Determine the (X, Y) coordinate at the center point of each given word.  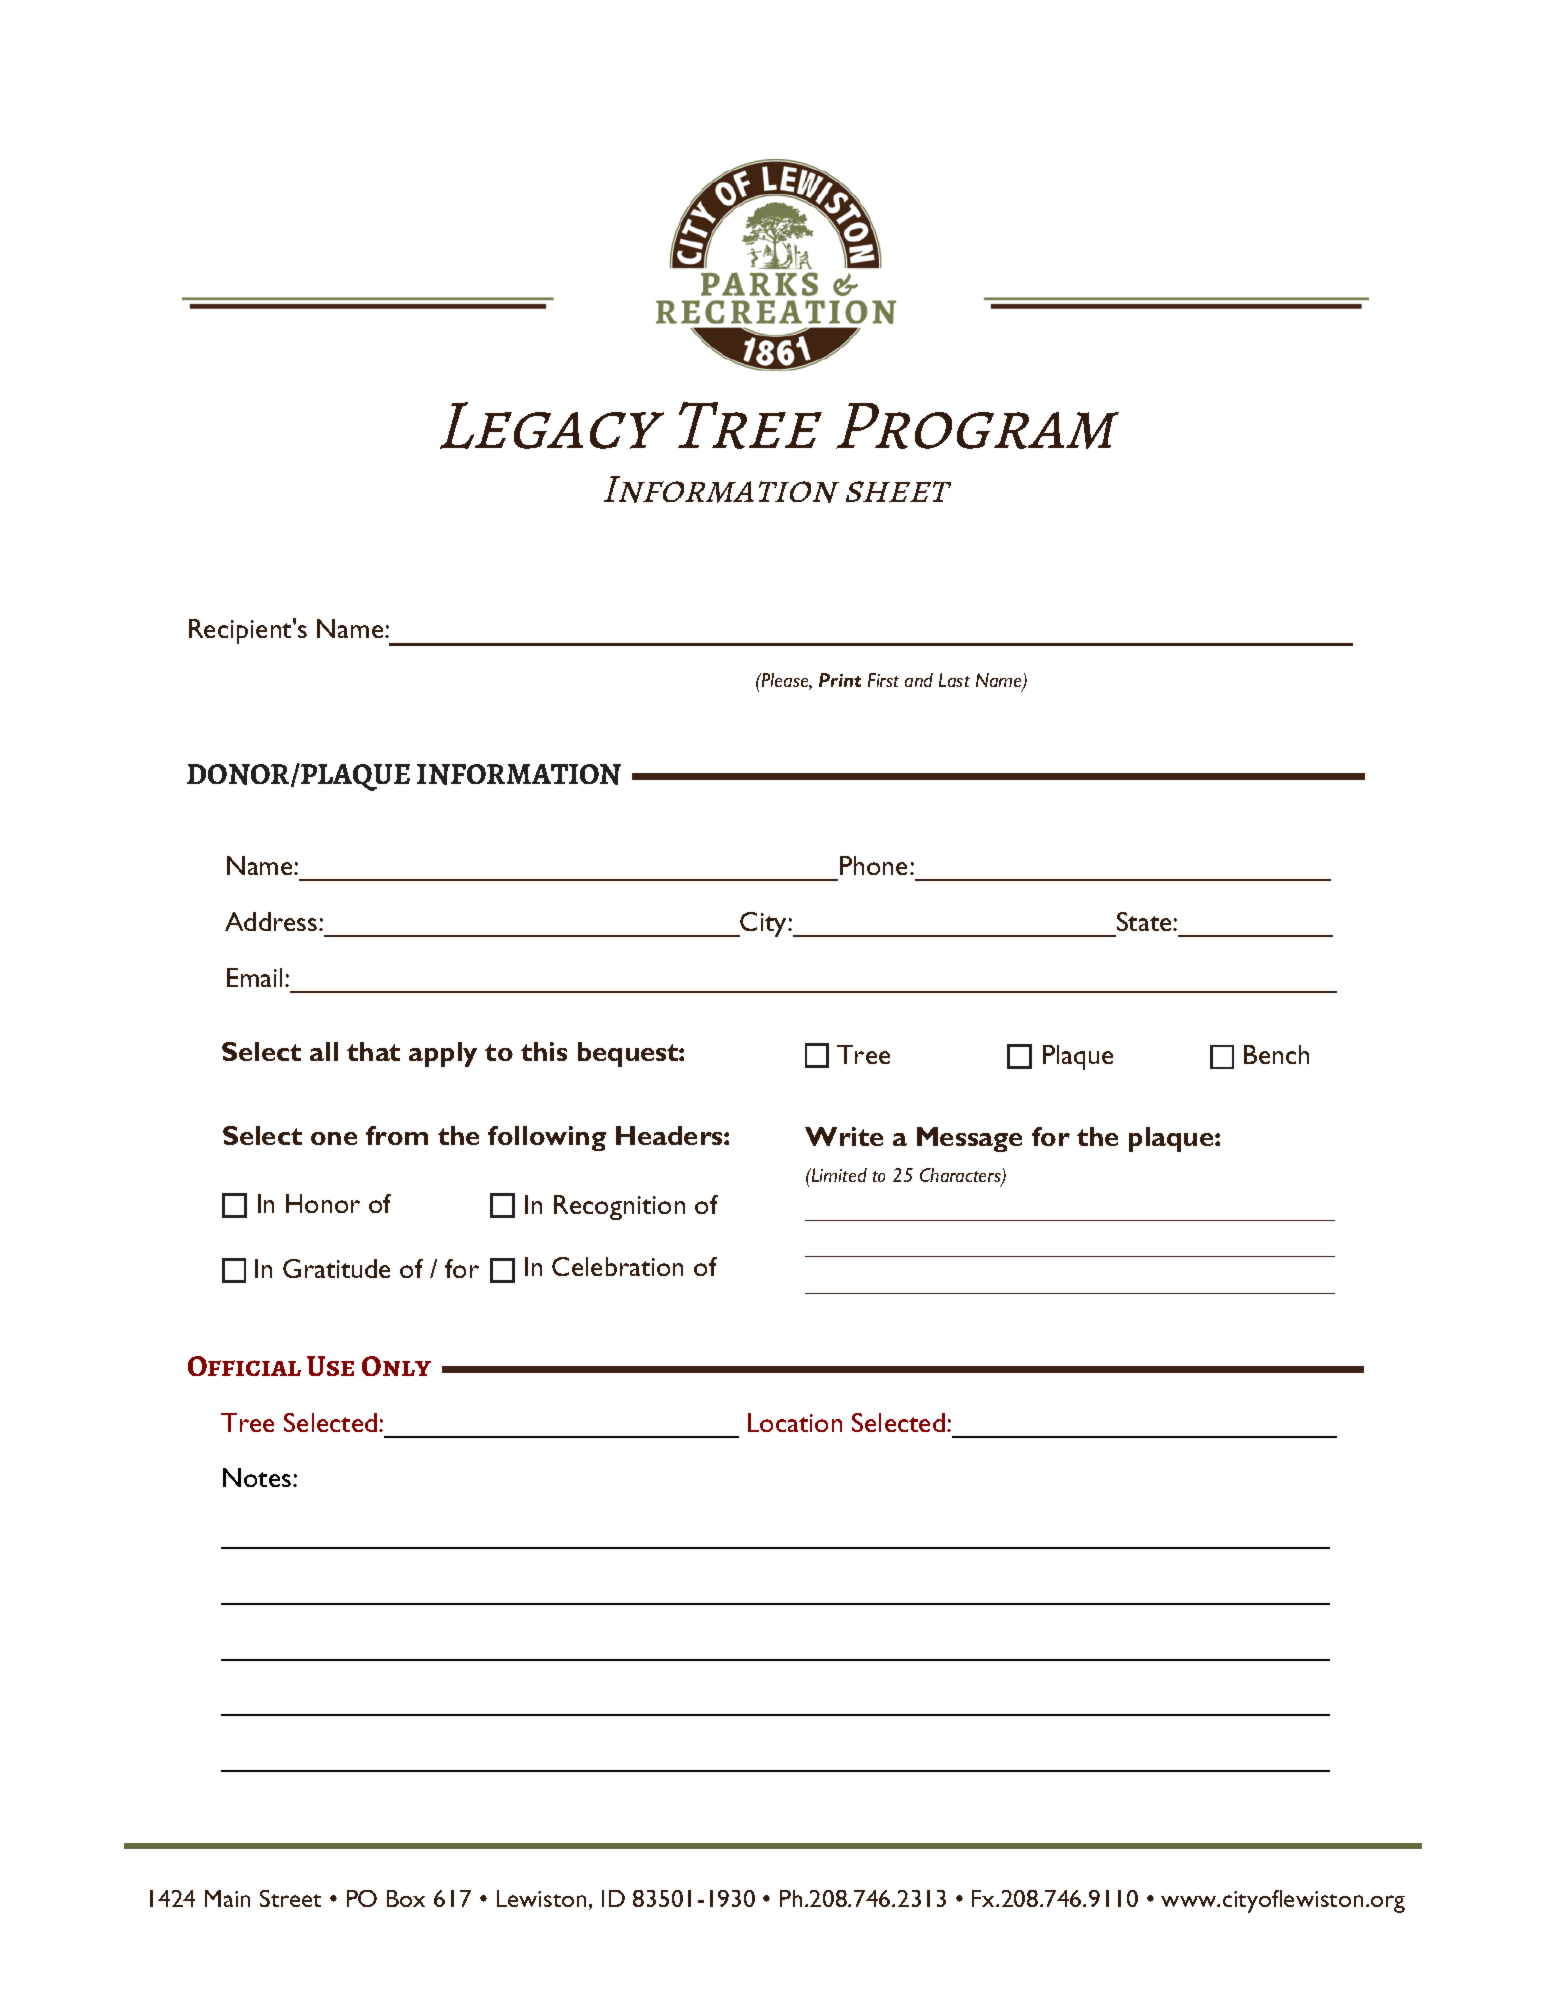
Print (840, 680)
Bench (1276, 1054)
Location (795, 1422)
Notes (258, 1477)
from (397, 1135)
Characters (961, 1176)
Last (954, 680)
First (883, 680)
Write (844, 1136)
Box (406, 1898)
